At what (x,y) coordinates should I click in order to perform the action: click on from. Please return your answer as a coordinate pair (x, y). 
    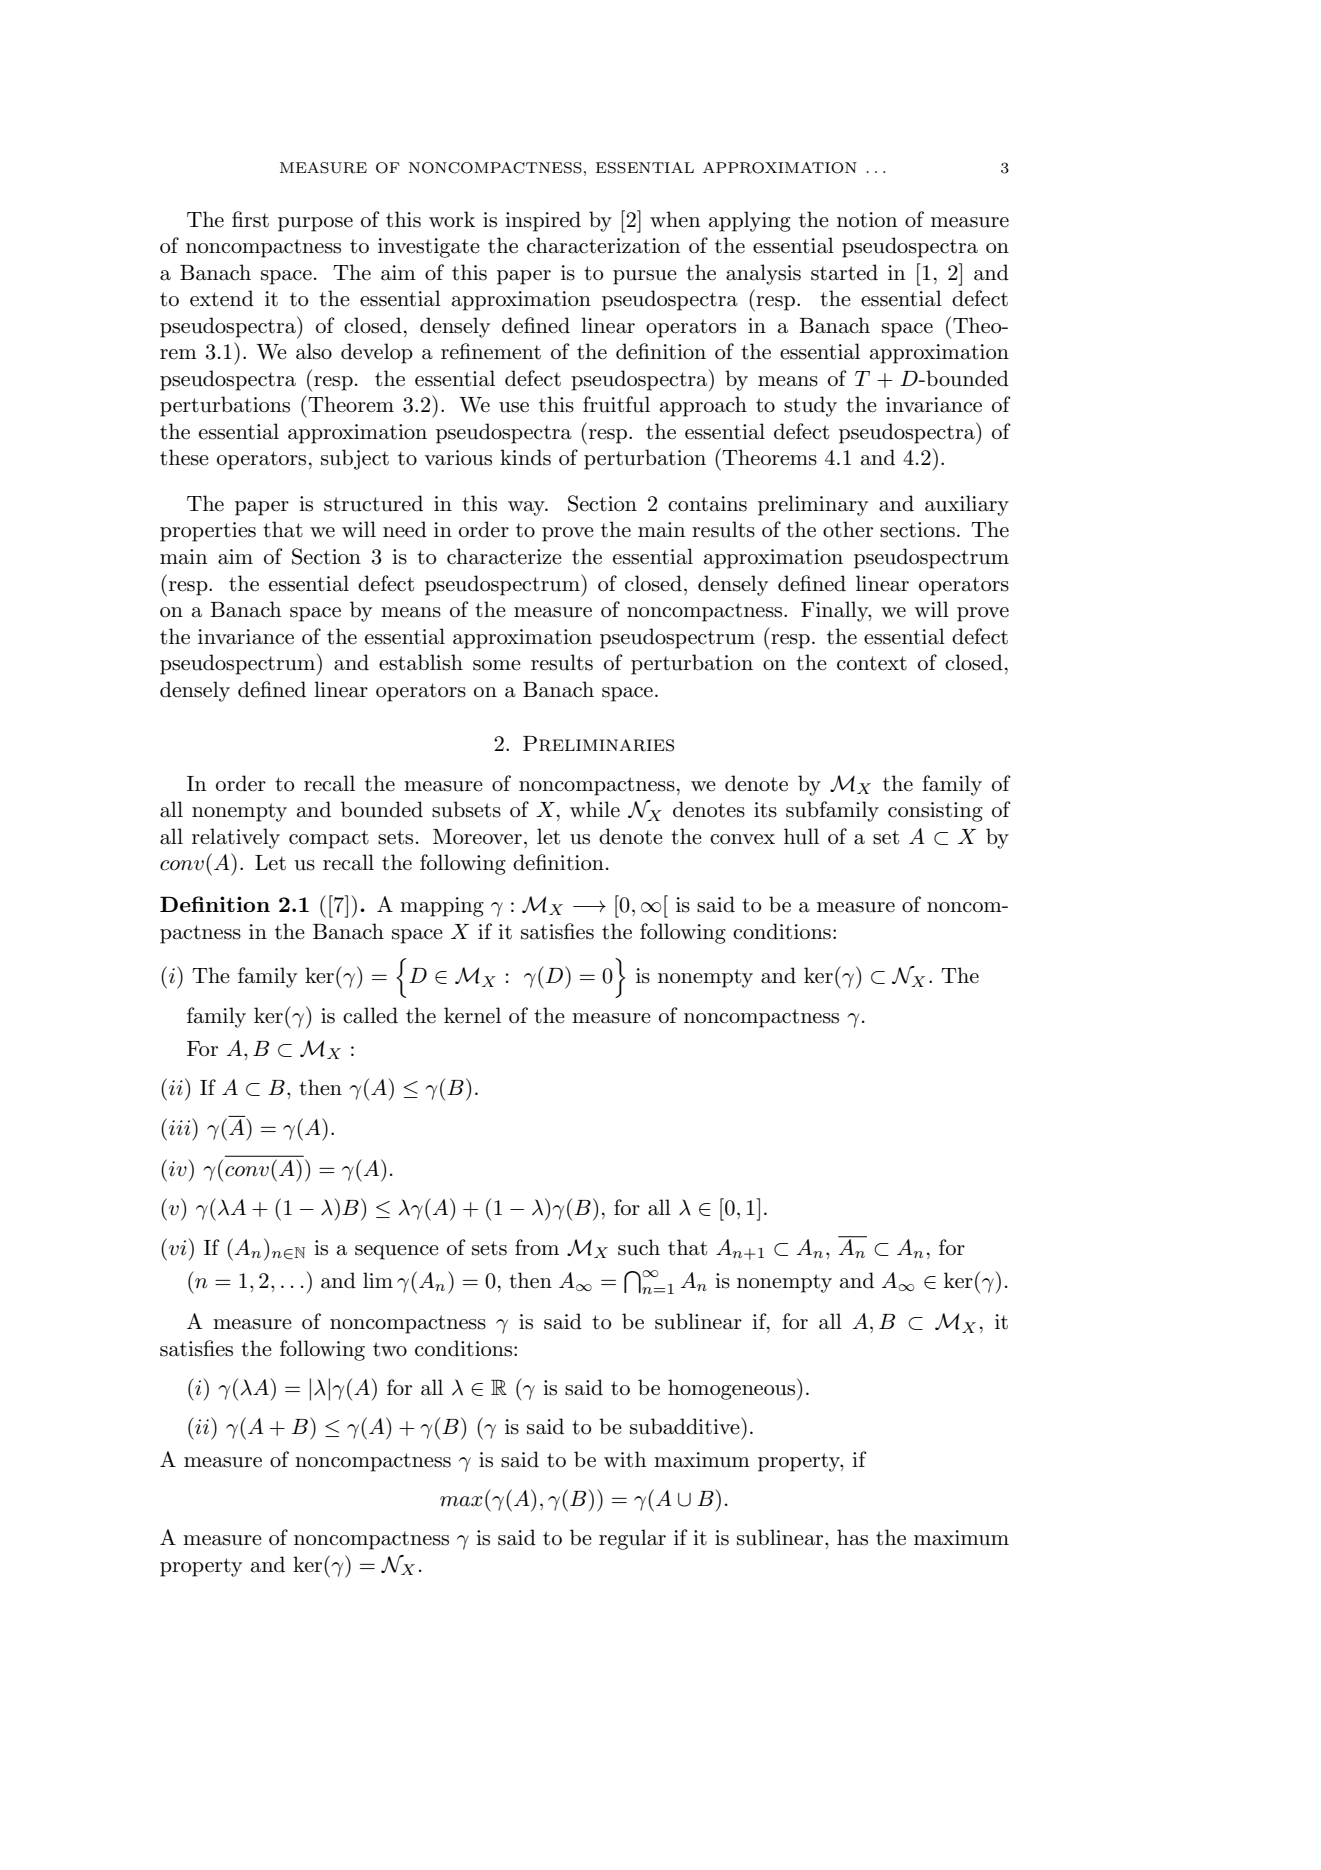
    Looking at the image, I should click on (537, 1247).
